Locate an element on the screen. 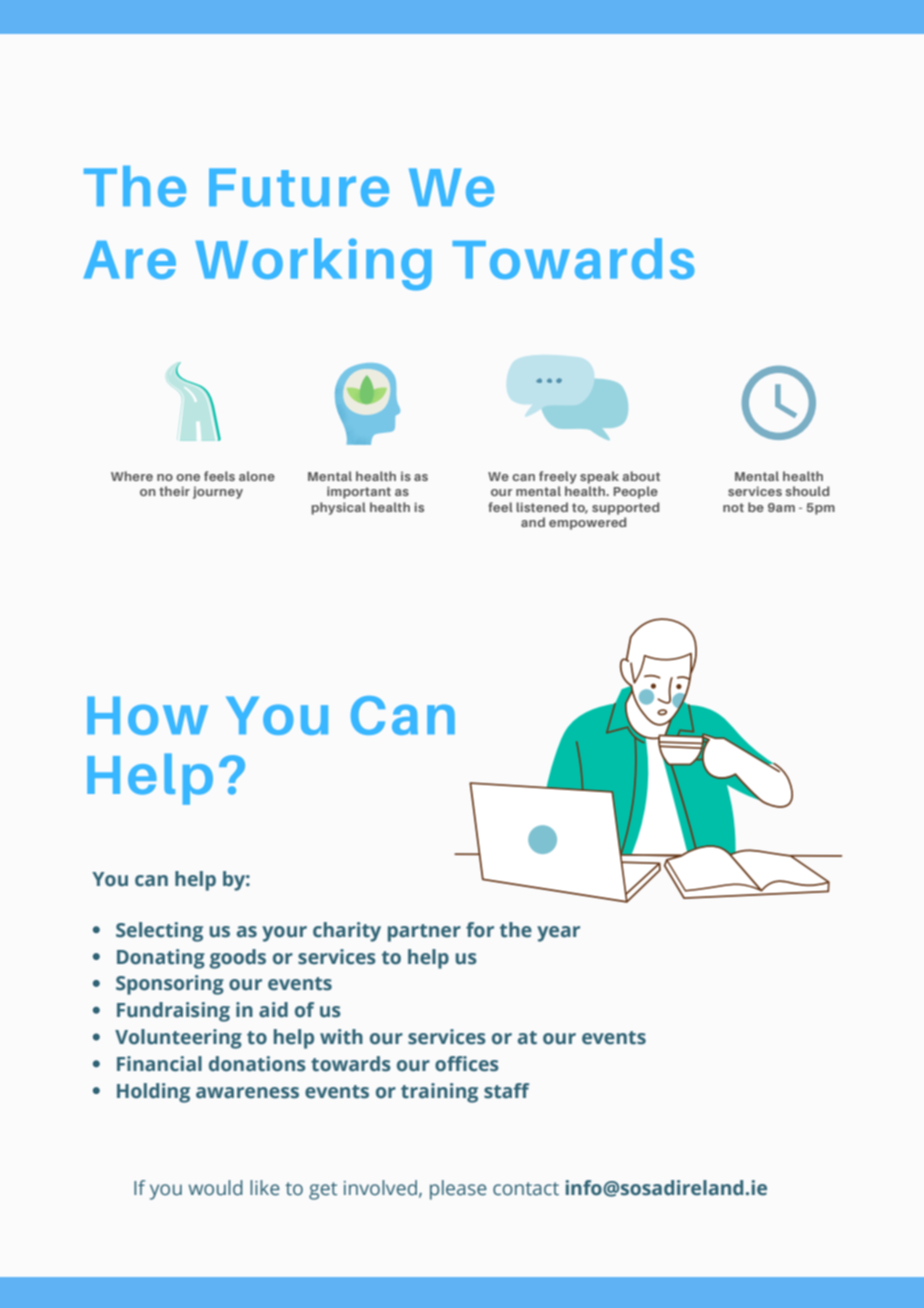 Image resolution: width=924 pixels, height=1308 pixels. would is located at coordinates (215, 1188).
